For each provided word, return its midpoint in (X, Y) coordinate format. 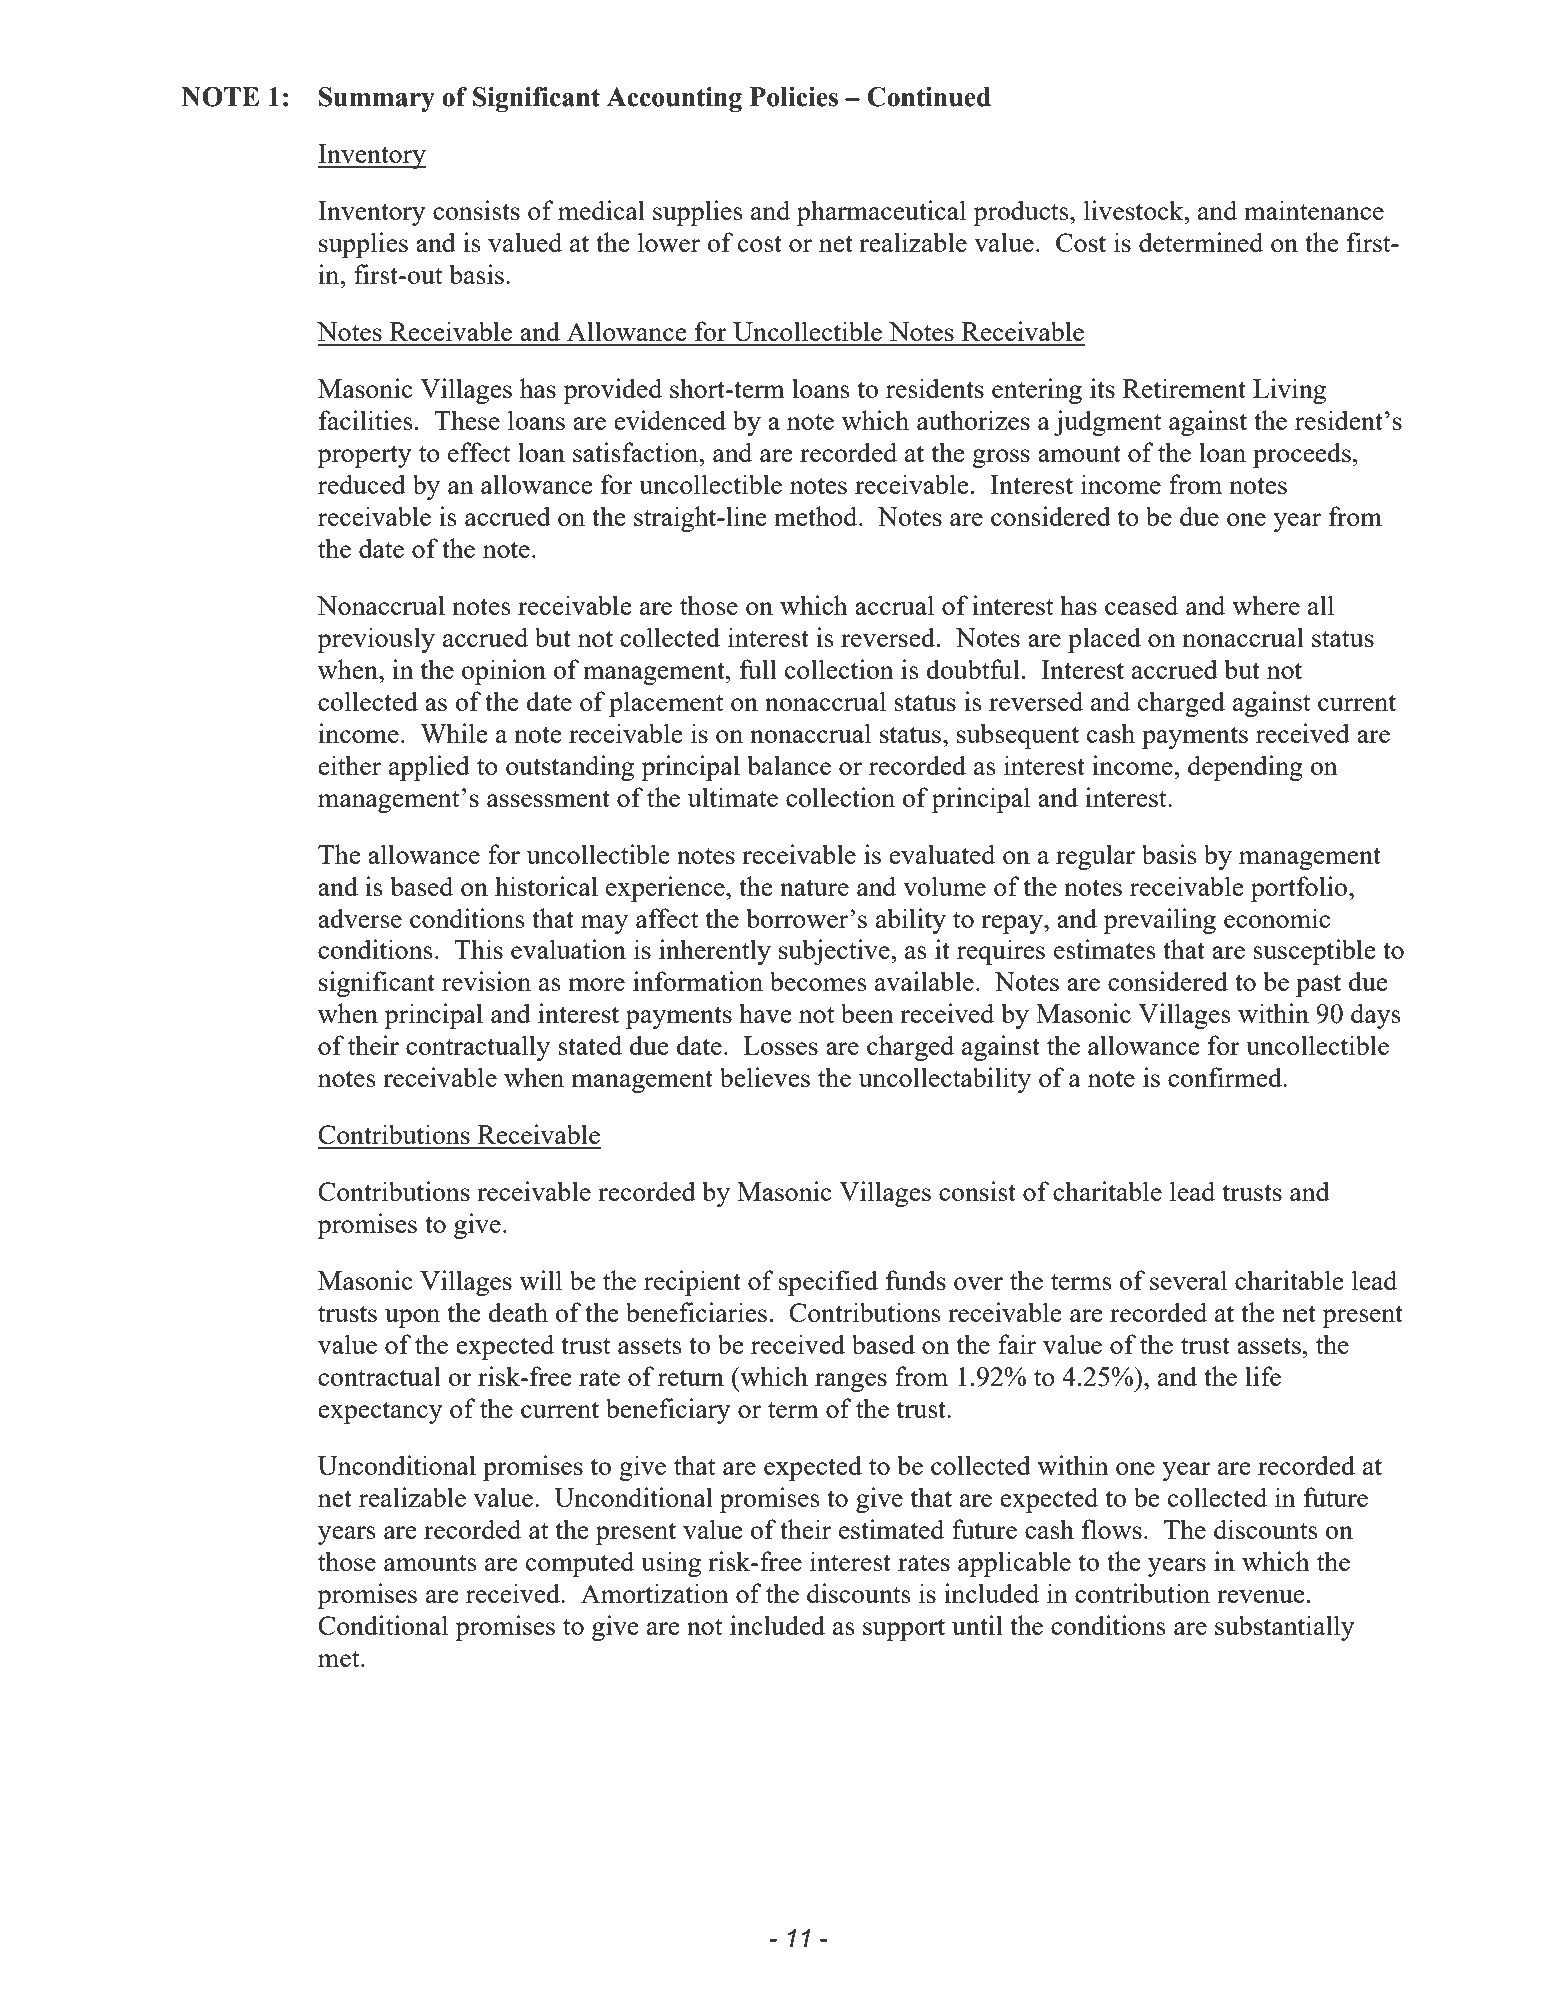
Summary (377, 99)
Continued (929, 97)
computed (580, 1564)
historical (546, 886)
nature (814, 888)
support (904, 1629)
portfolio (1300, 889)
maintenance (1314, 210)
